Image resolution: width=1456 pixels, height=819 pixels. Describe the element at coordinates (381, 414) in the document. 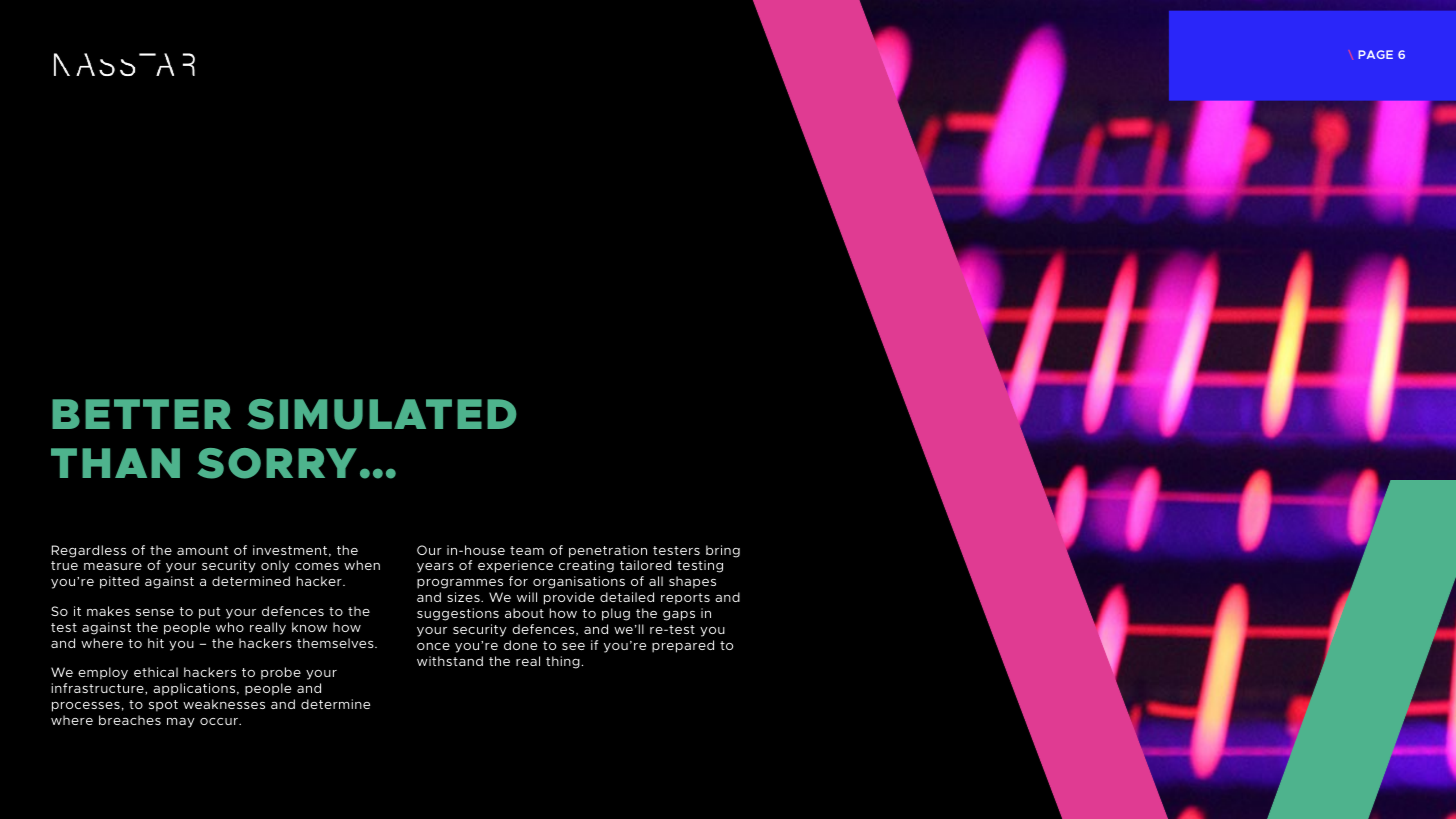

I see `SIMULATED` at that location.
